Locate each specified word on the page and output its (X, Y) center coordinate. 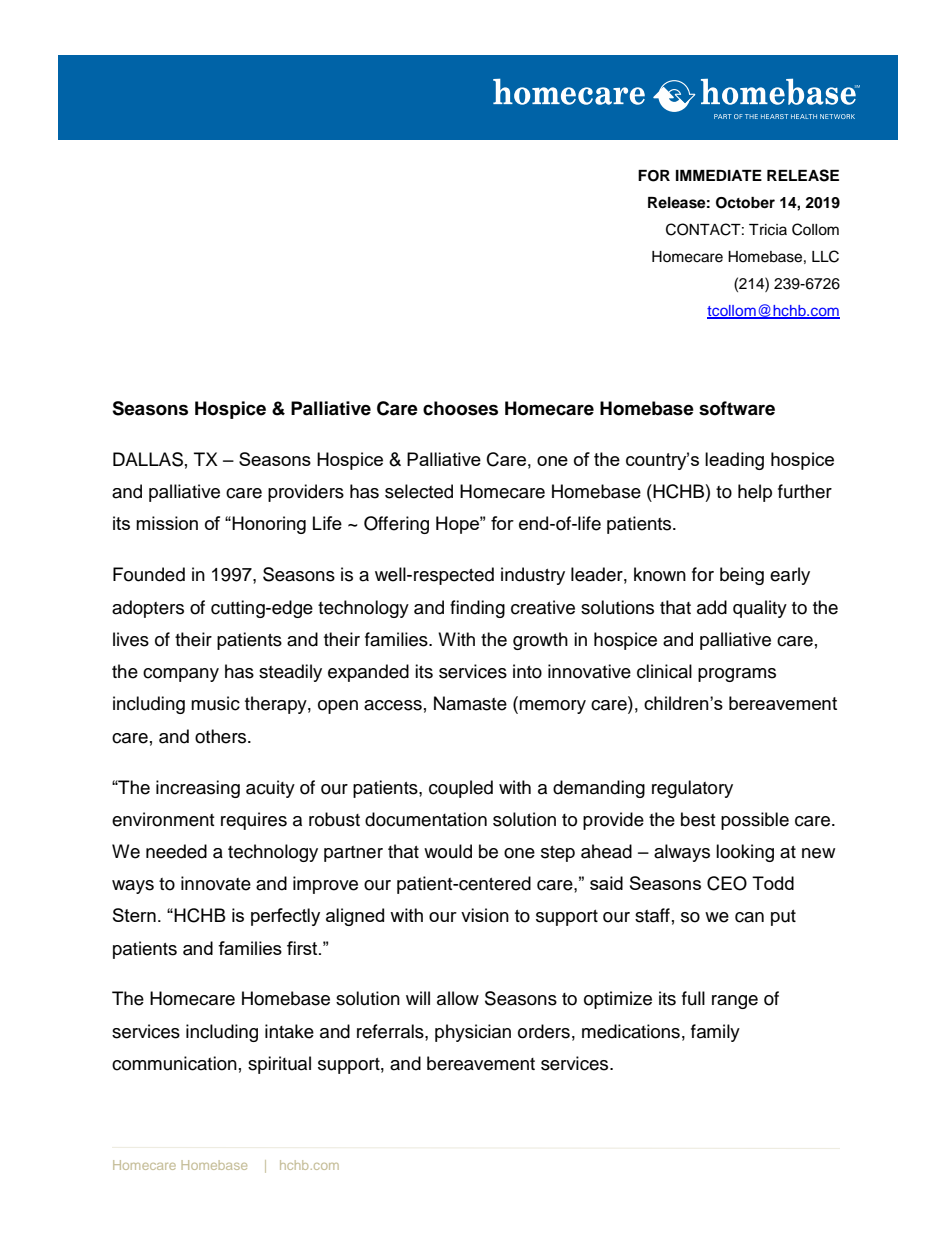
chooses (460, 408)
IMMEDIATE (719, 175)
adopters (148, 609)
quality (760, 609)
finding (477, 609)
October (745, 203)
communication (174, 1063)
